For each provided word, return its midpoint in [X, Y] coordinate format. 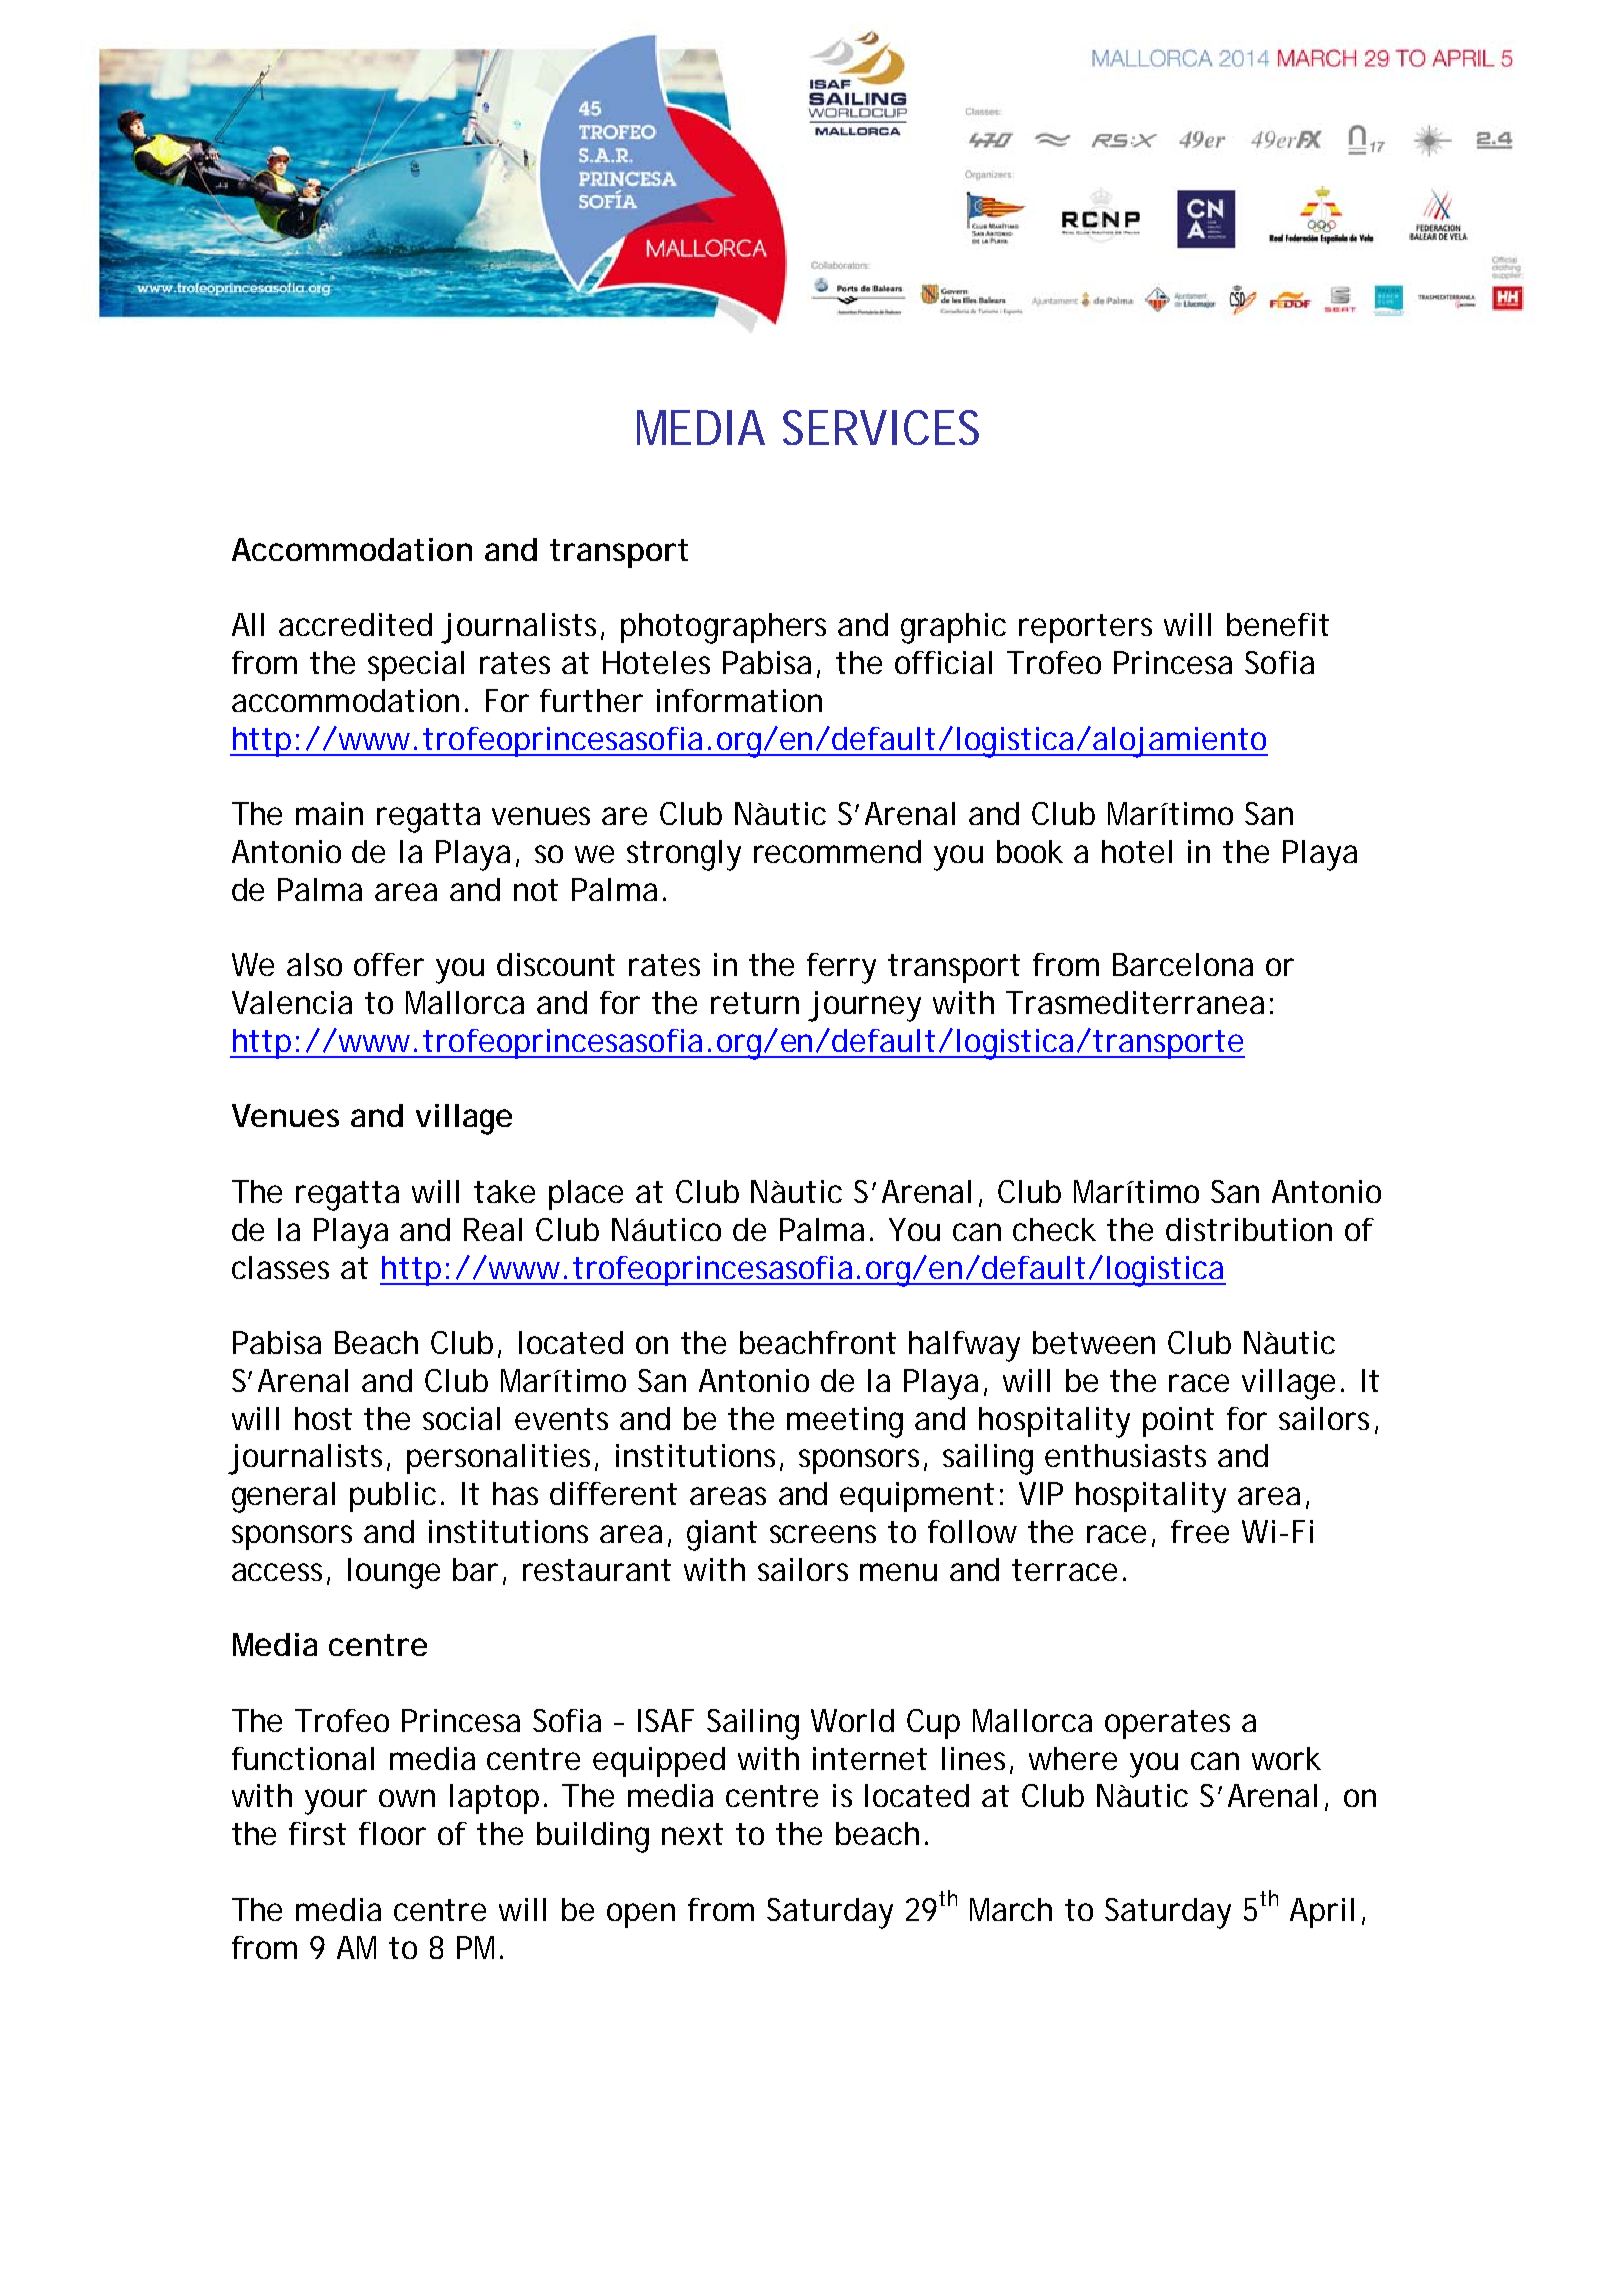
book [1030, 851]
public [393, 1497]
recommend [837, 851]
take [504, 1191]
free [1200, 1531]
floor [392, 1833]
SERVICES [881, 427]
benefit [1278, 624]
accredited [355, 624]
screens [823, 1534]
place [586, 1195]
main [329, 813]
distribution [1249, 1229]
